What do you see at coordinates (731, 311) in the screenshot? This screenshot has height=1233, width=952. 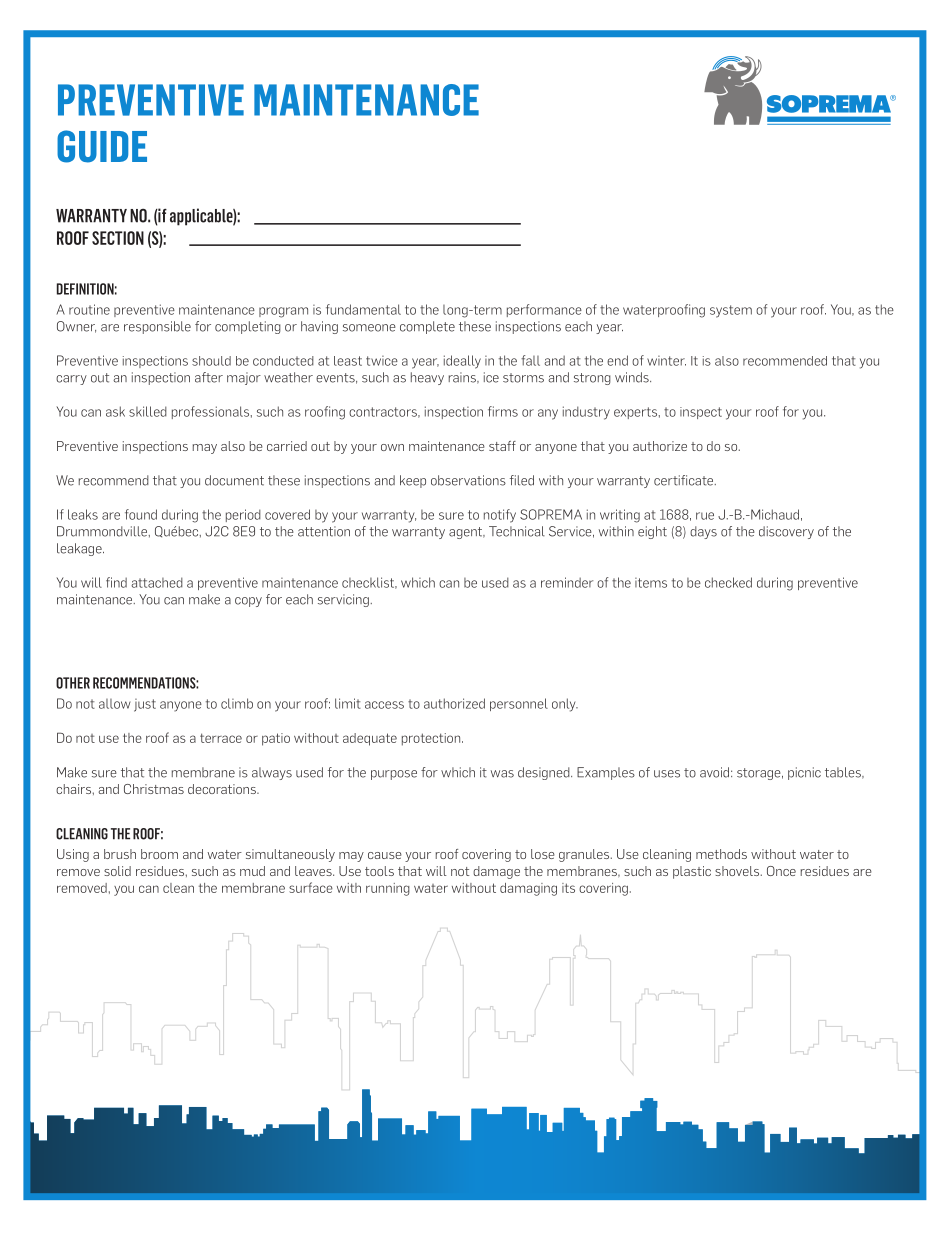 I see `system` at bounding box center [731, 311].
